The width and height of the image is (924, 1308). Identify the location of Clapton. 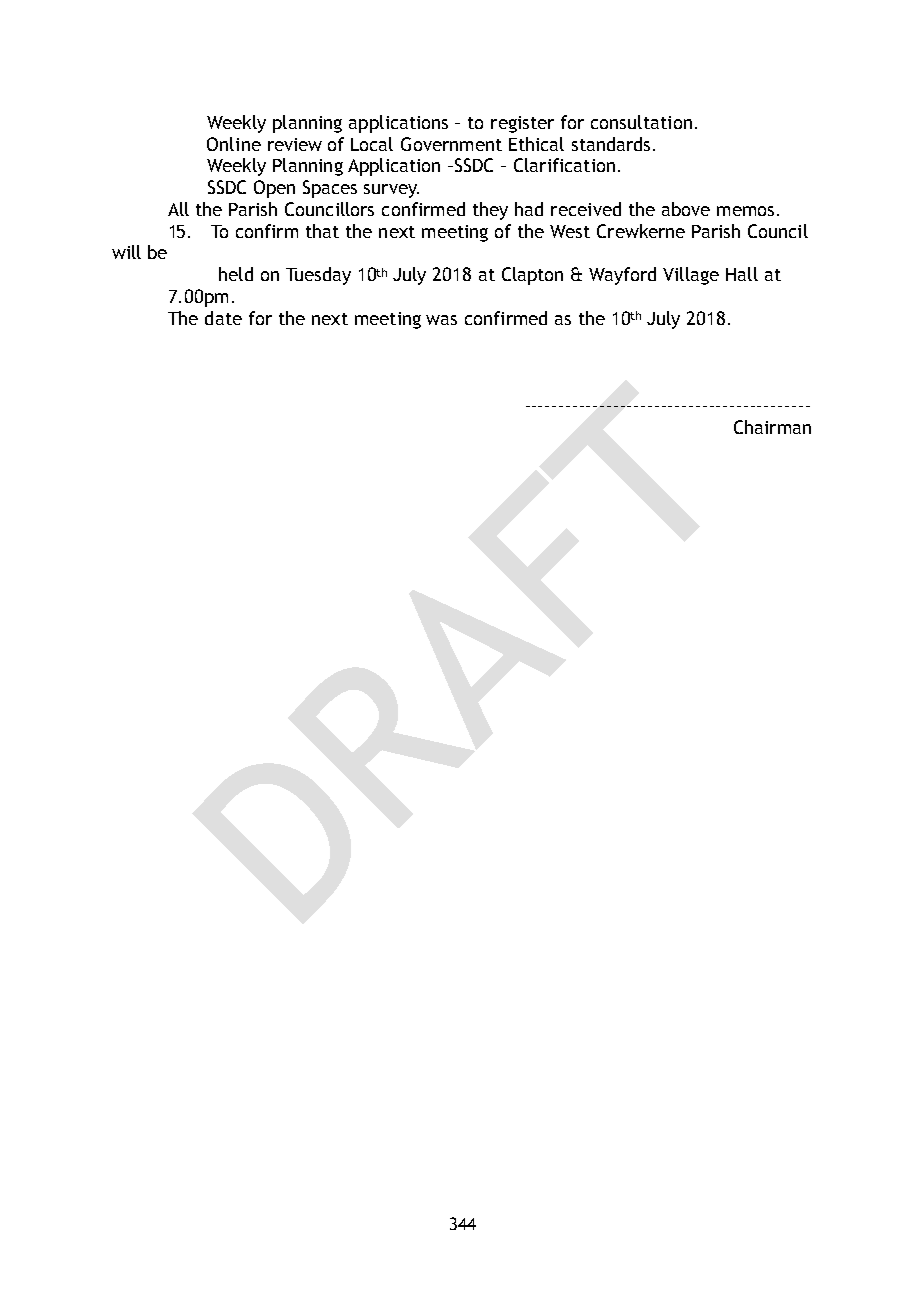
(532, 276).
